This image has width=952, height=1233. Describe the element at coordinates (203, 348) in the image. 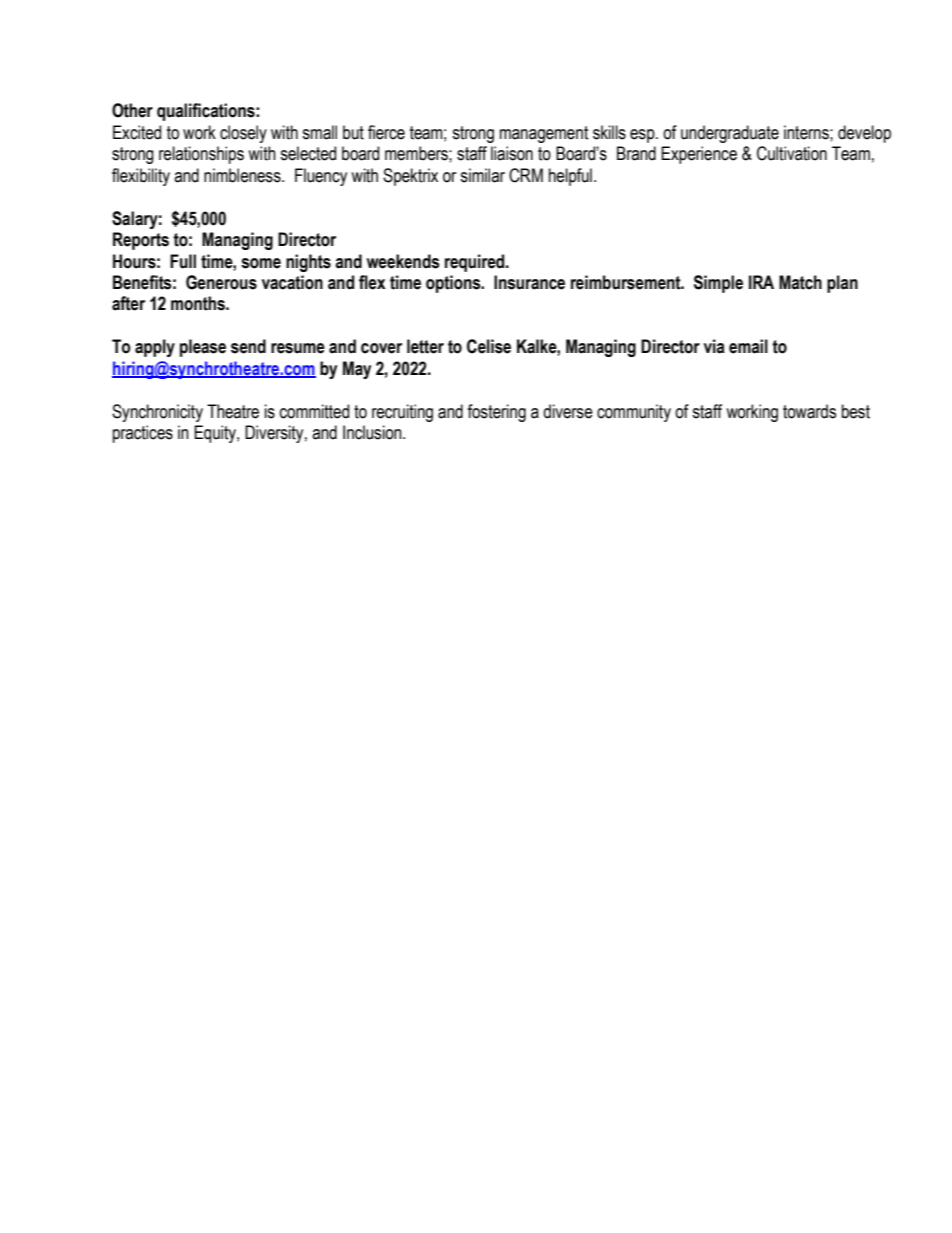

I see `please` at that location.
